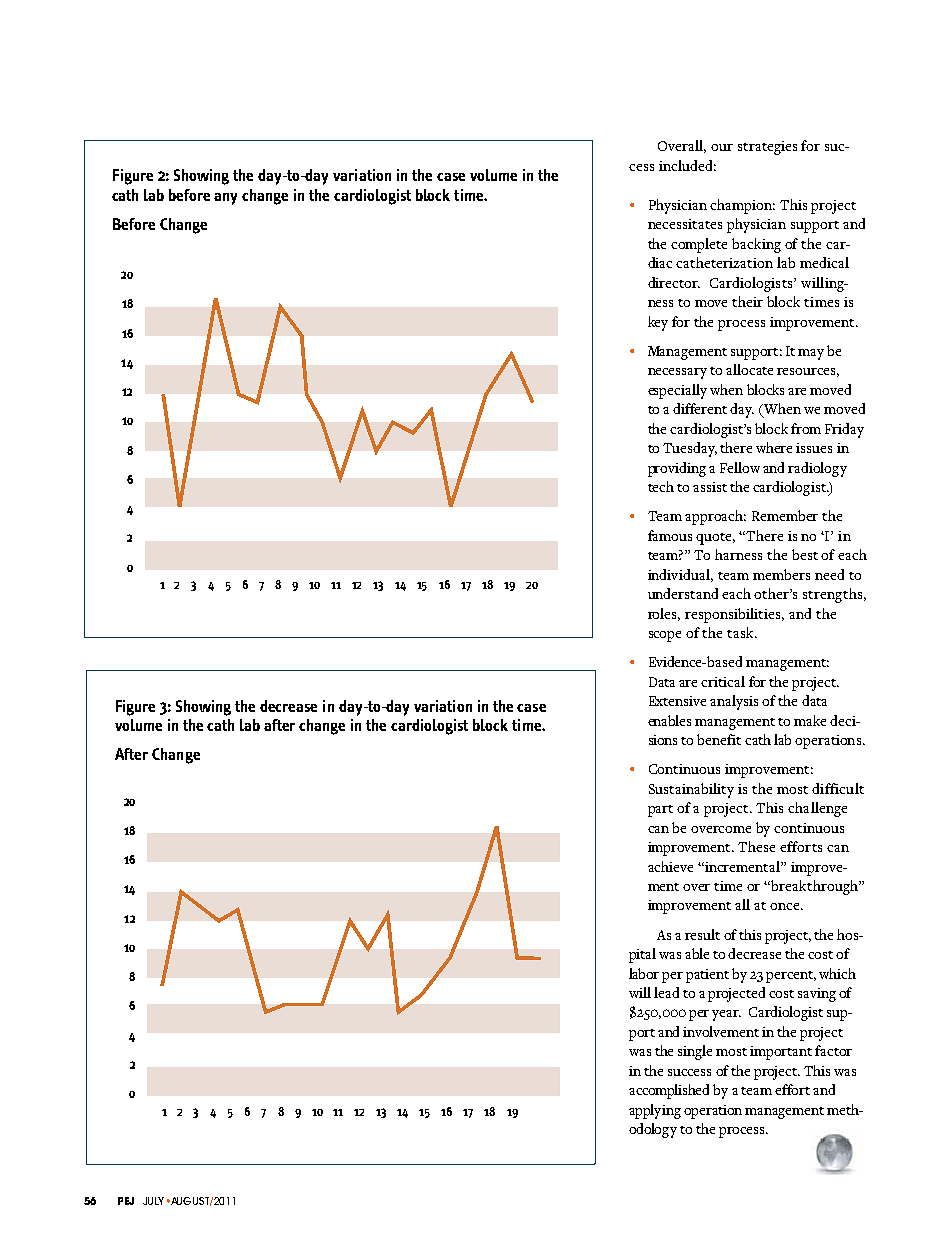  What do you see at coordinates (660, 811) in the screenshot?
I see `part` at bounding box center [660, 811].
